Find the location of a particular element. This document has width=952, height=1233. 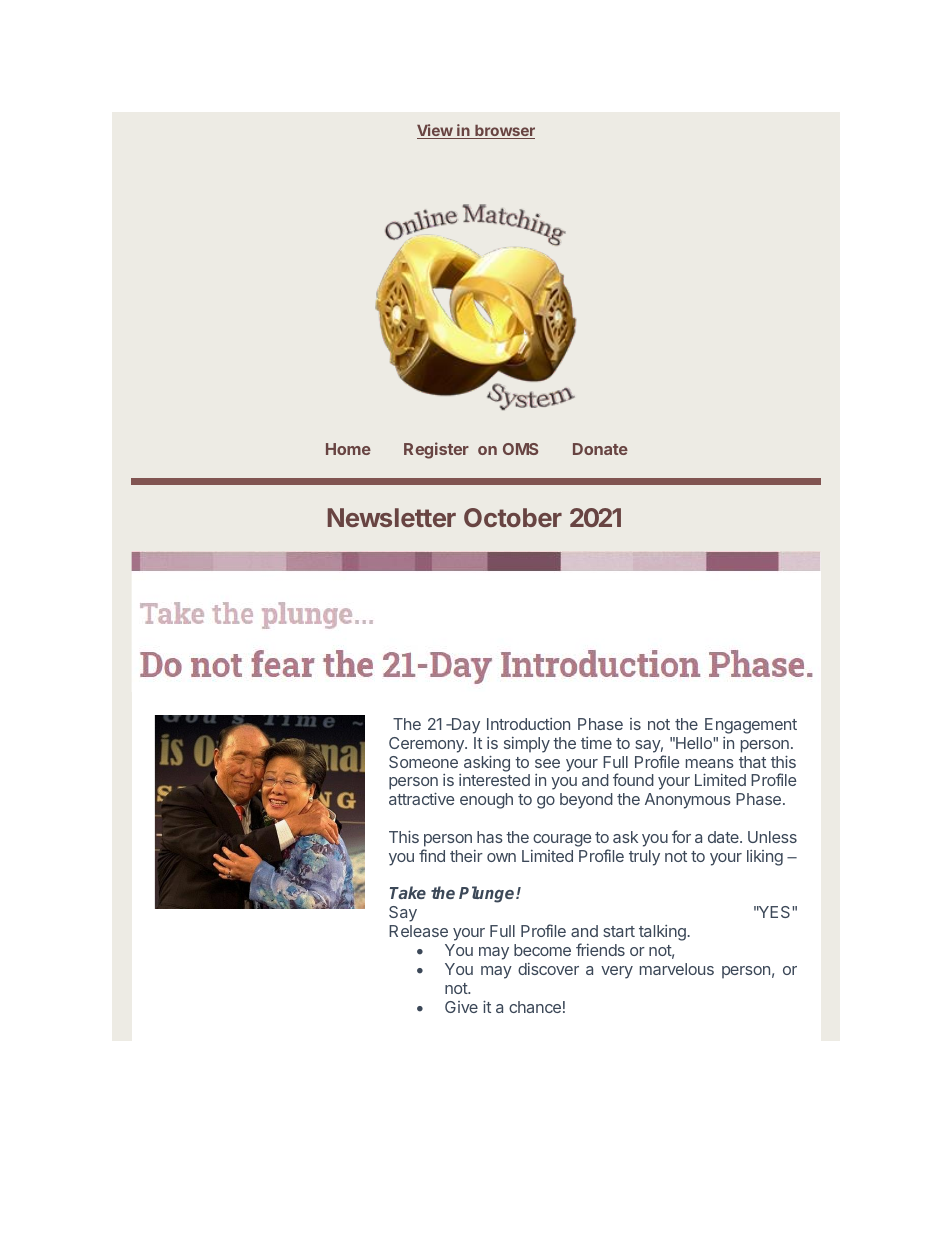

Someone is located at coordinates (423, 762).
